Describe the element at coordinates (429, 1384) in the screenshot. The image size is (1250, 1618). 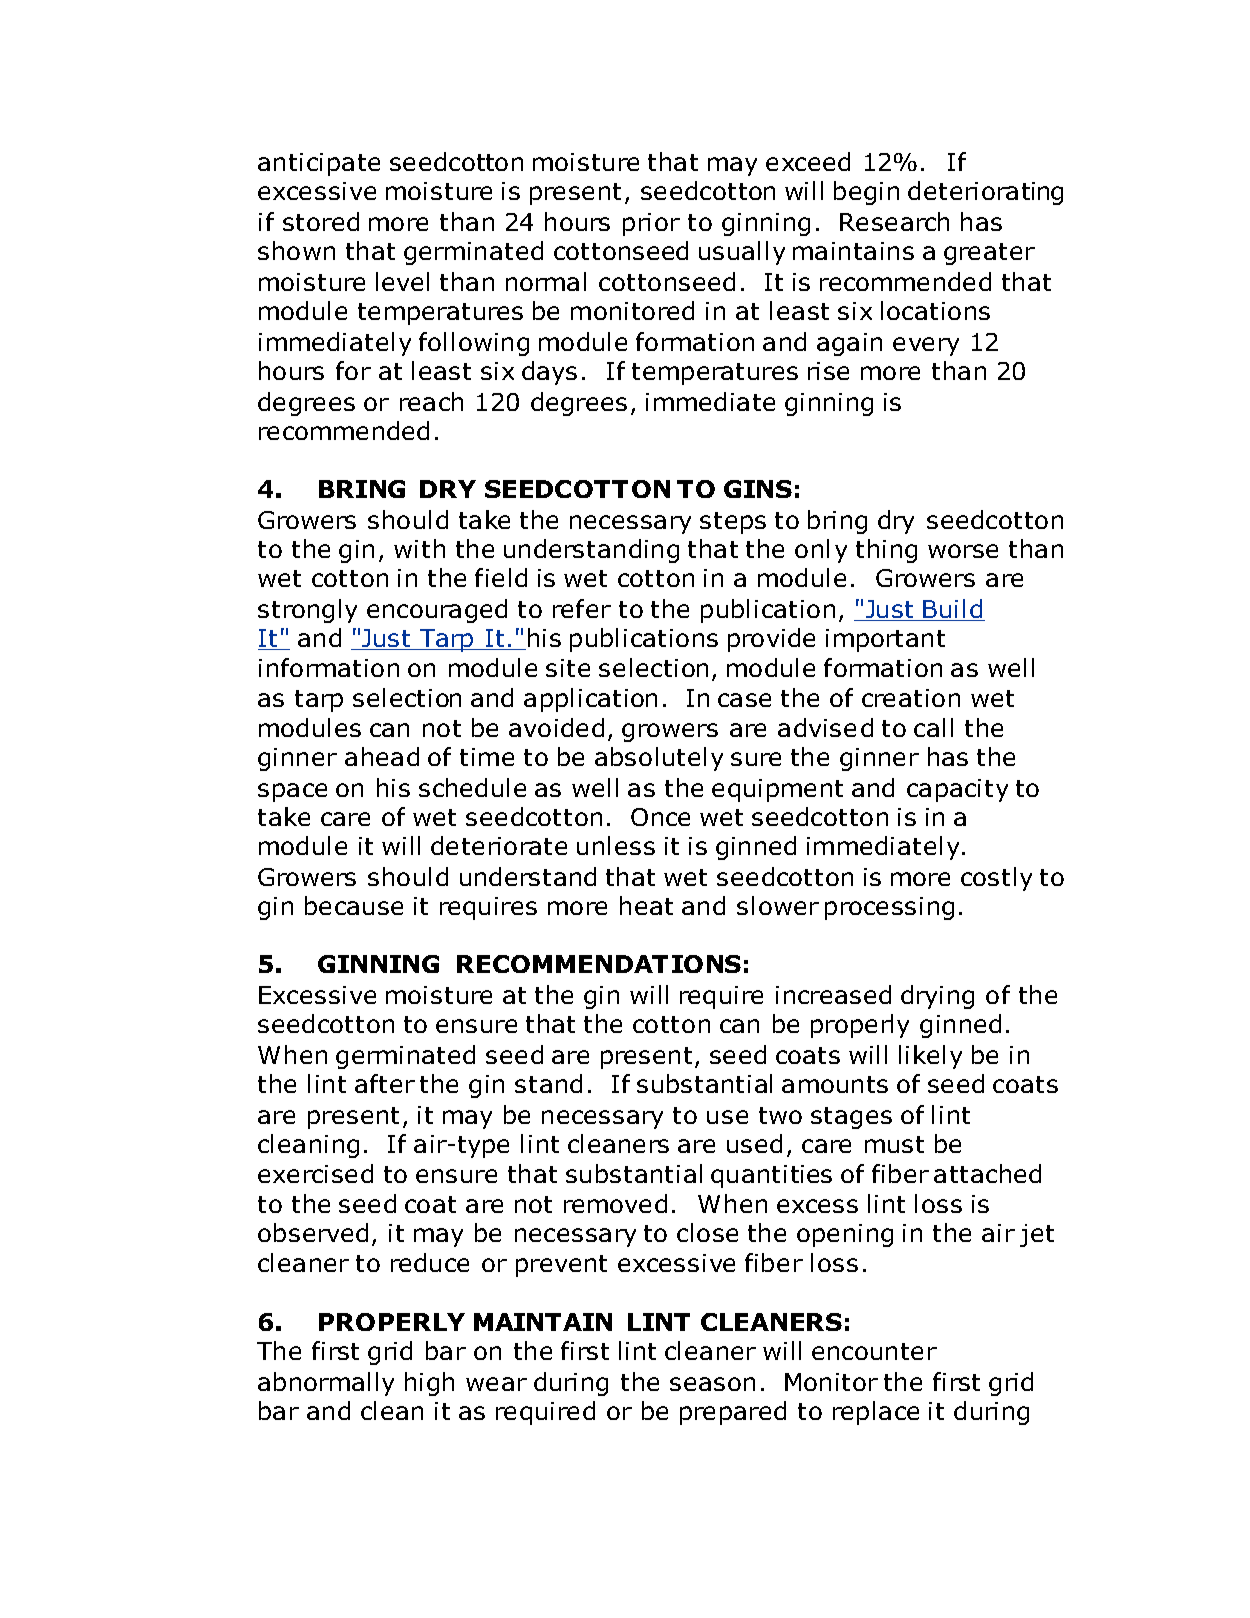
I see `high` at that location.
